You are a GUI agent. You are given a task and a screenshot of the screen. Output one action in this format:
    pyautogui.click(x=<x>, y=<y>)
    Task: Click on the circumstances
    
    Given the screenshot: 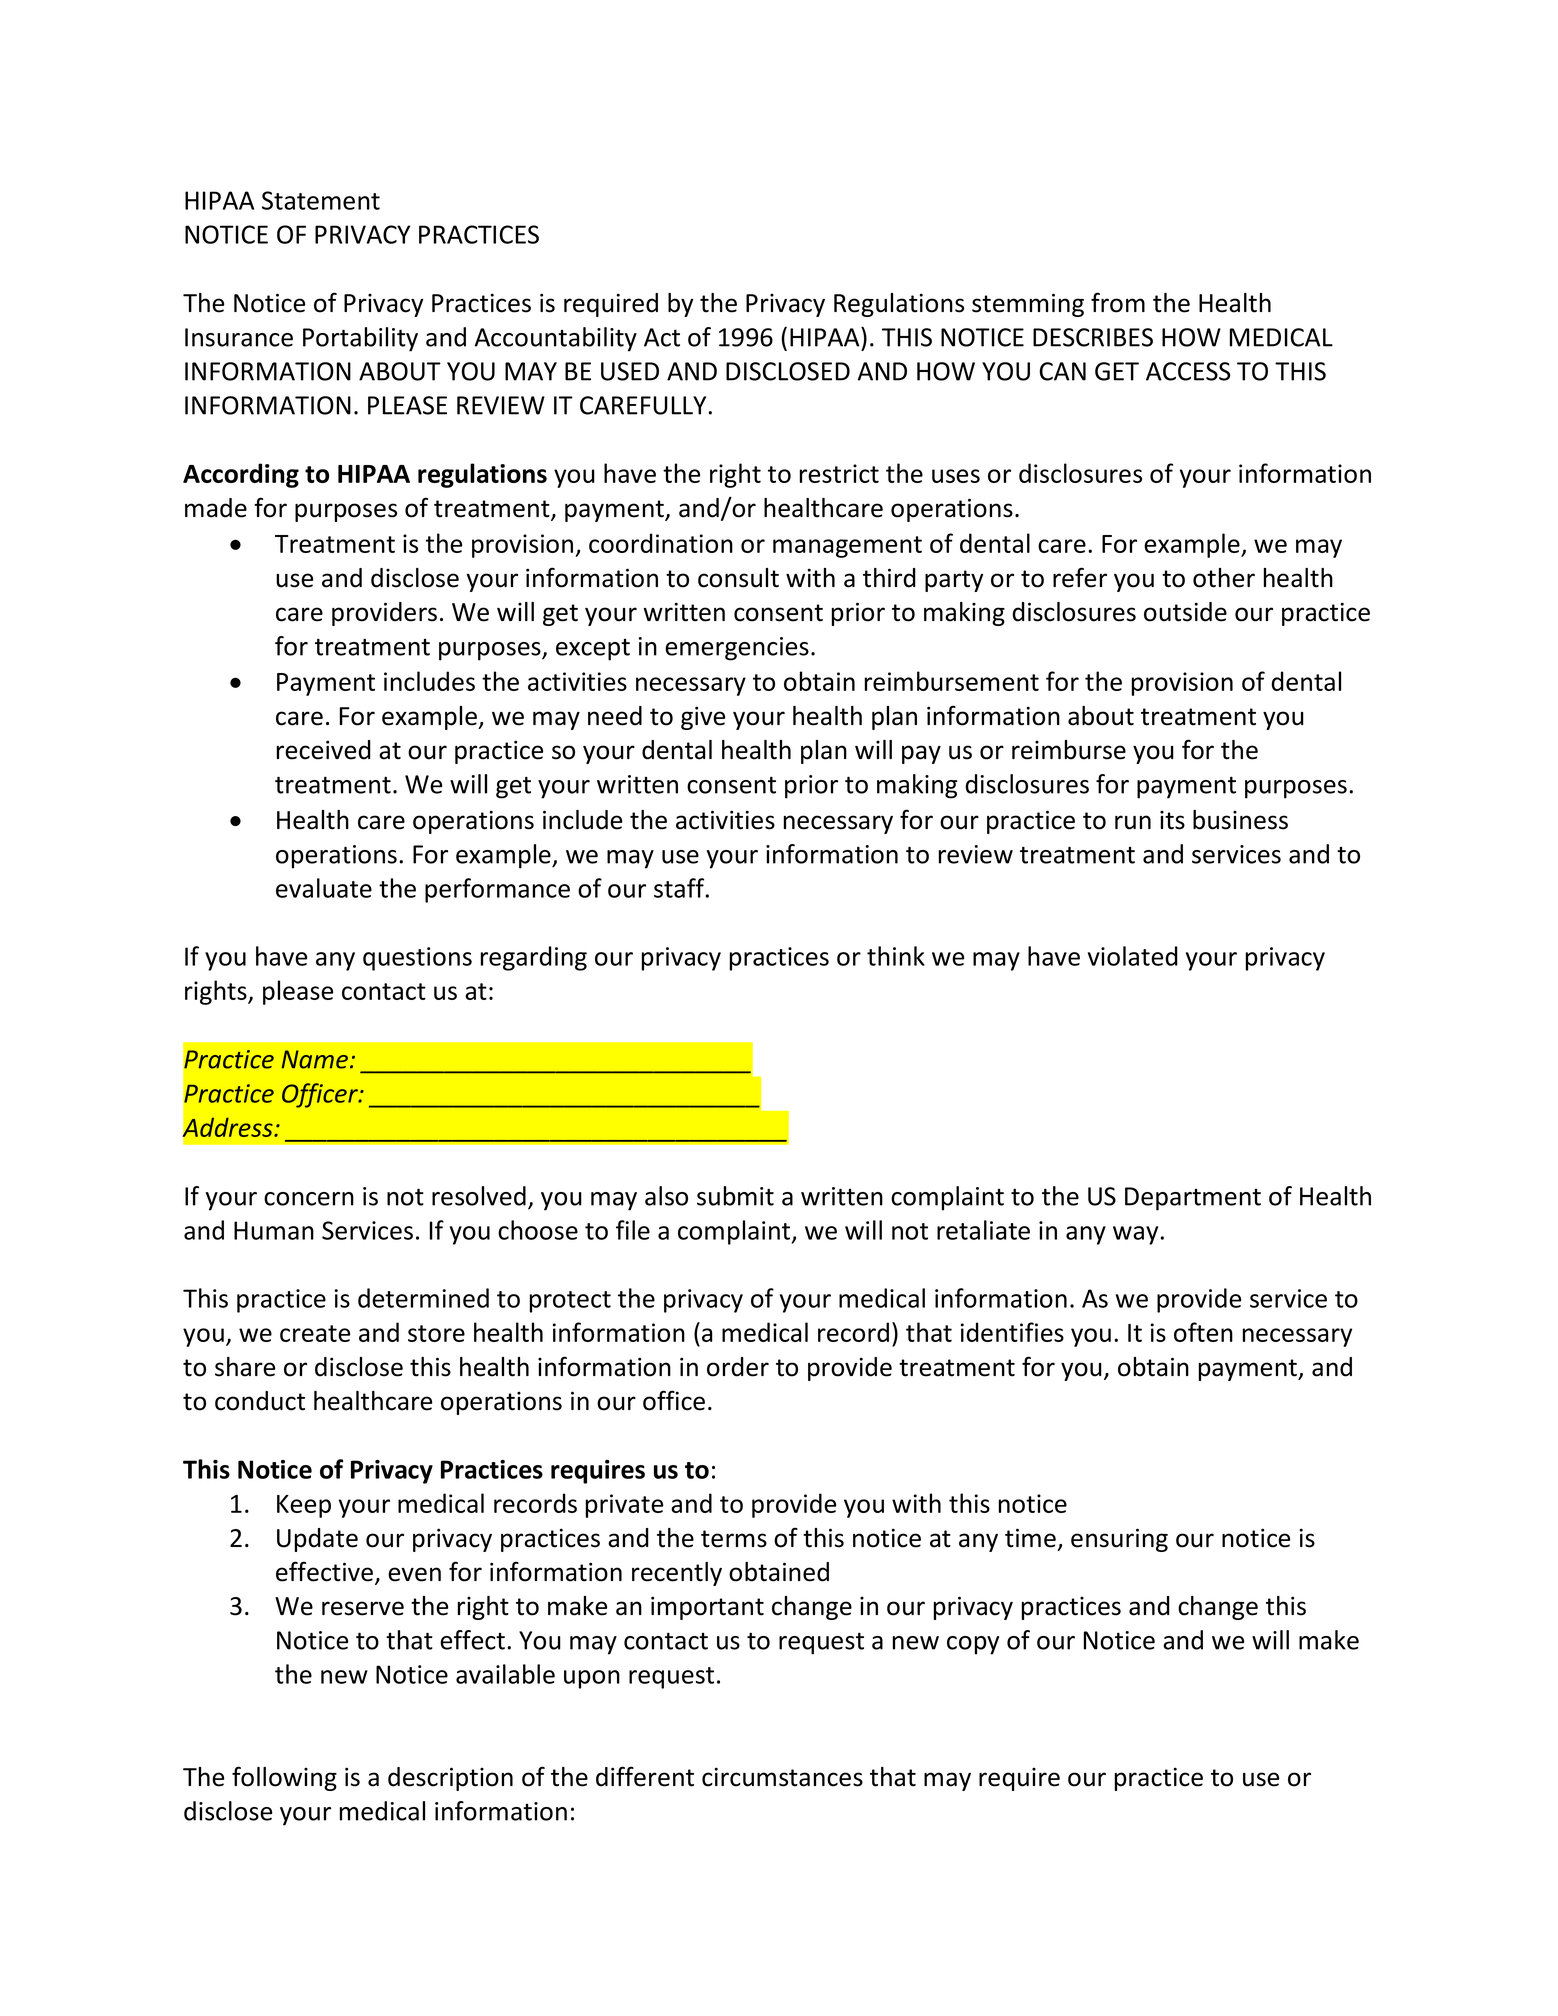 What is the action you would take?
    pyautogui.click(x=782, y=1777)
